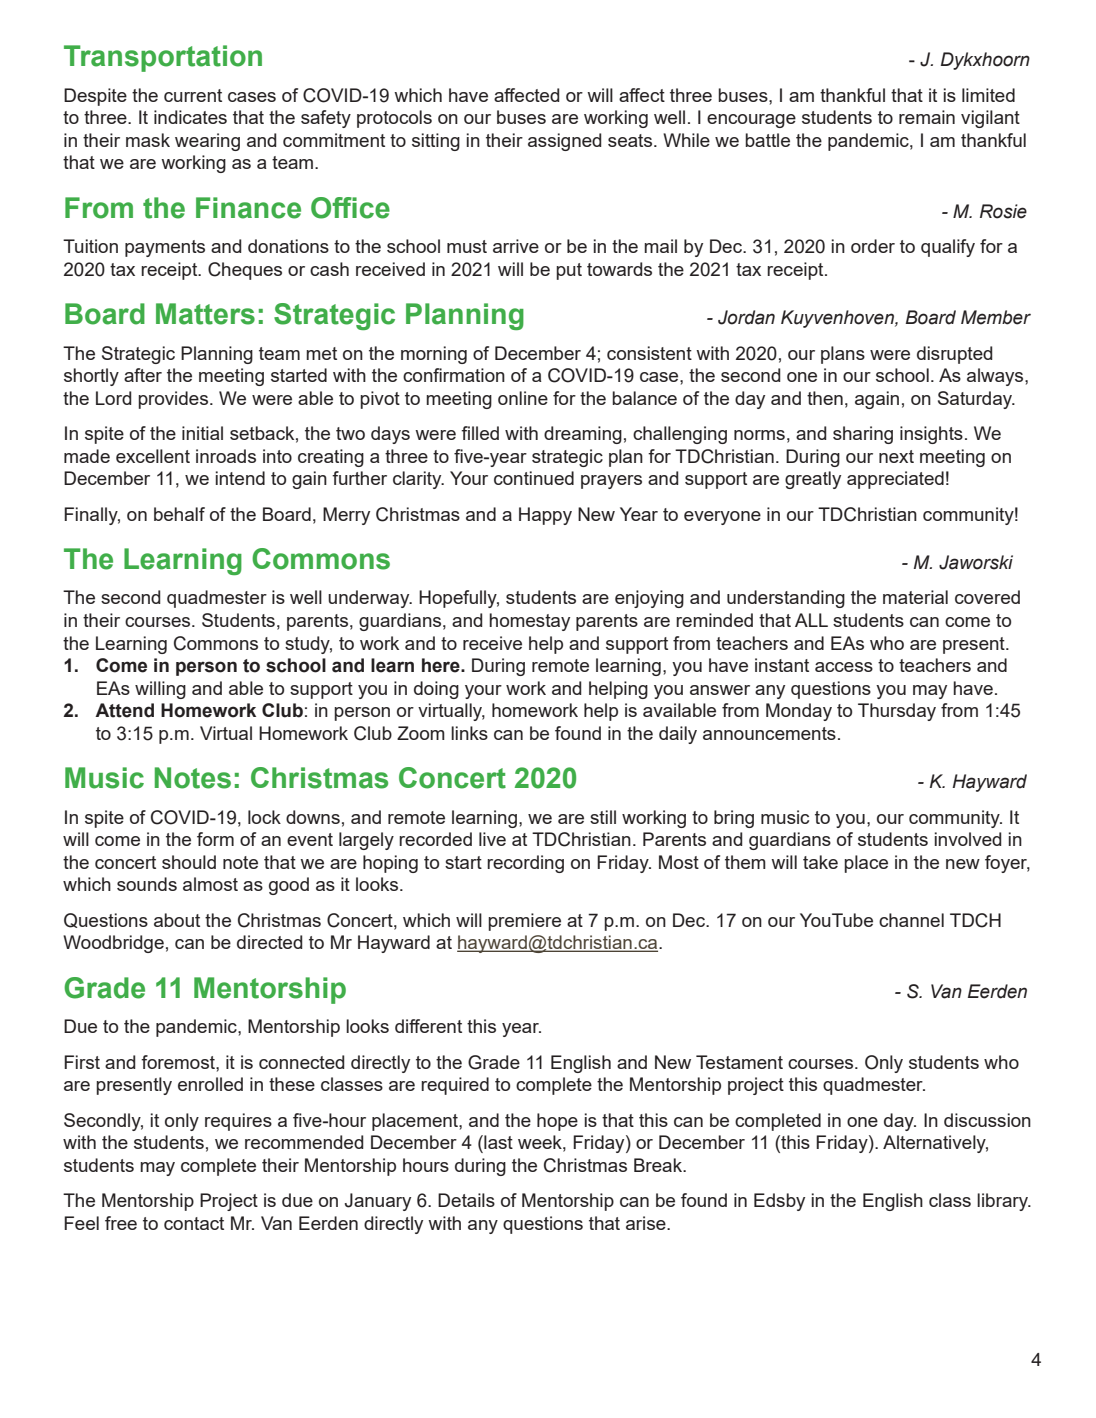  Describe the element at coordinates (1003, 1202) in the screenshot. I see `library` at that location.
